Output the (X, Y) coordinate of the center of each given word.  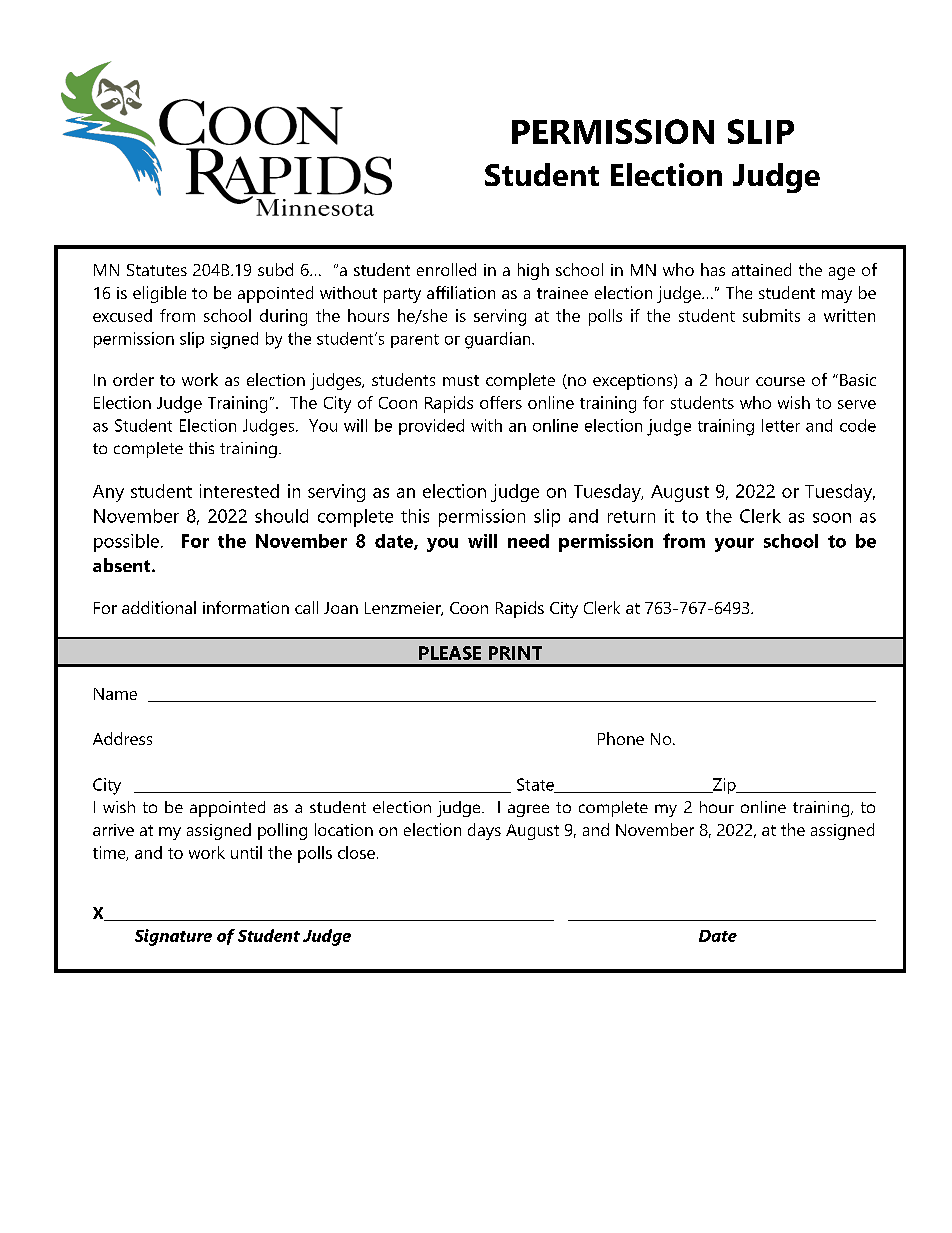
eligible (159, 294)
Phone (621, 738)
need (528, 541)
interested (239, 491)
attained (761, 269)
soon (832, 518)
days (484, 831)
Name (115, 694)
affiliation (461, 292)
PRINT (515, 653)
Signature (173, 937)
